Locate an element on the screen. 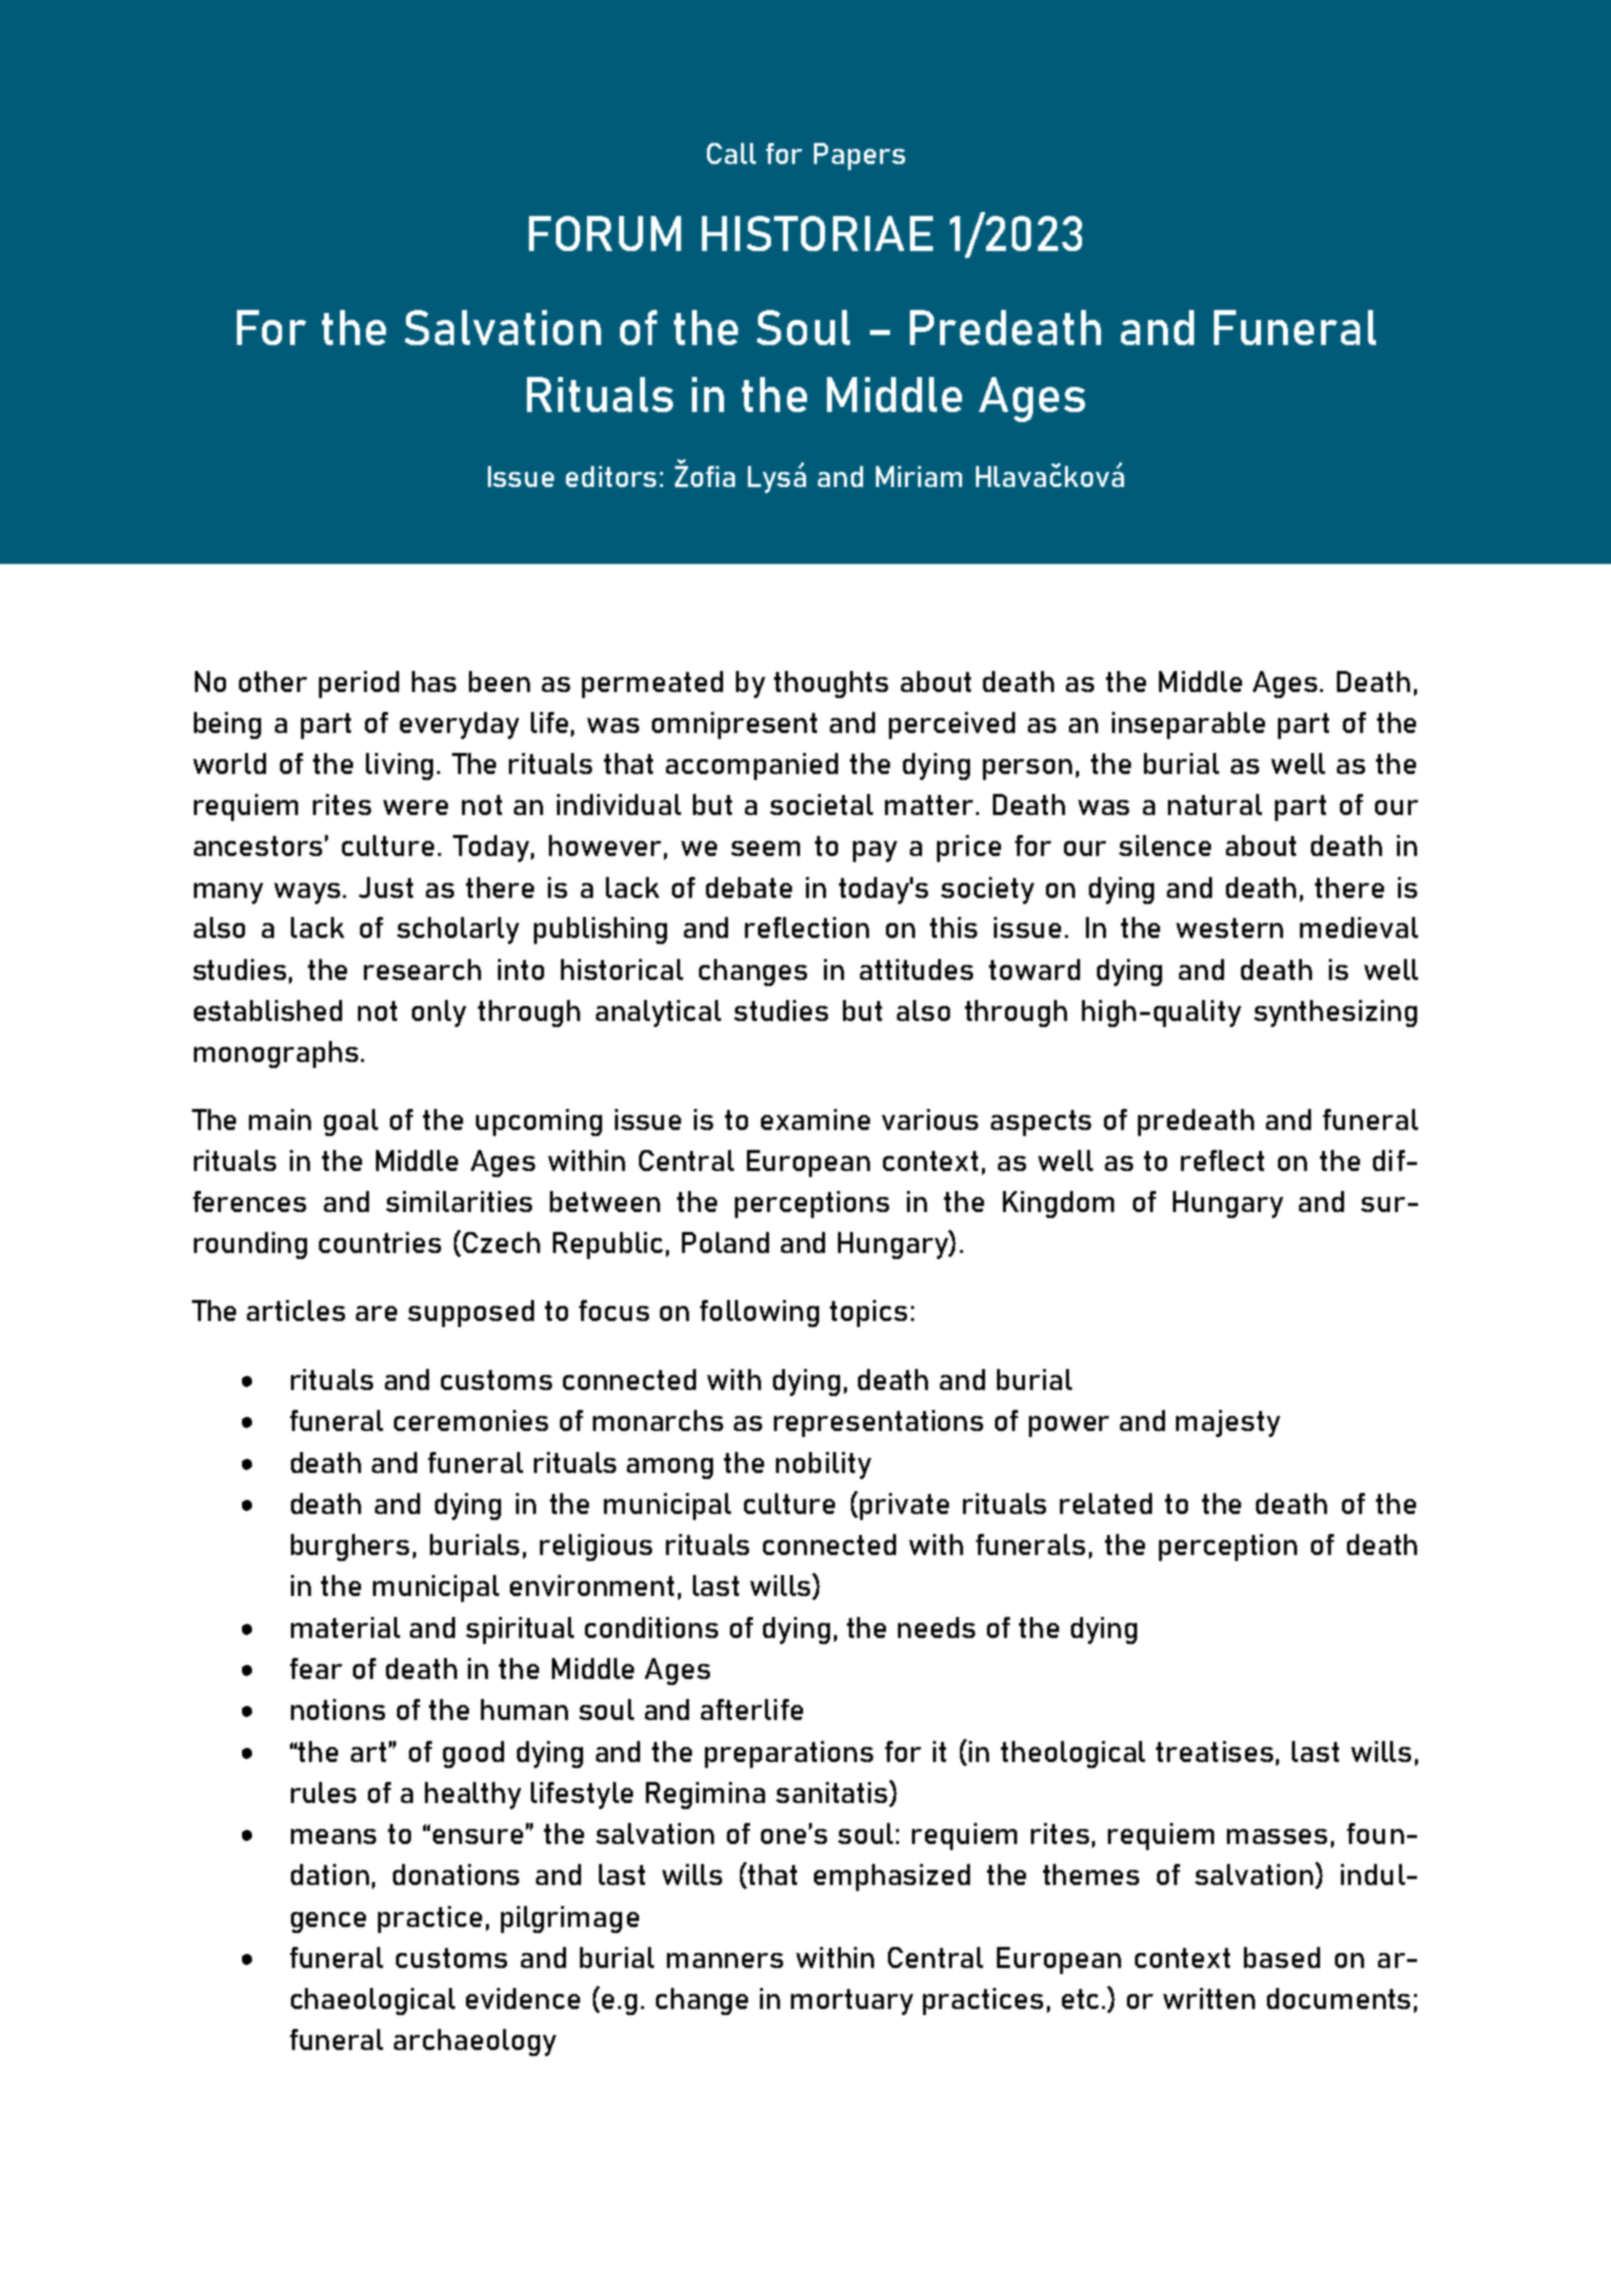 The height and width of the screenshot is (2278, 1611). period is located at coordinates (359, 684).
